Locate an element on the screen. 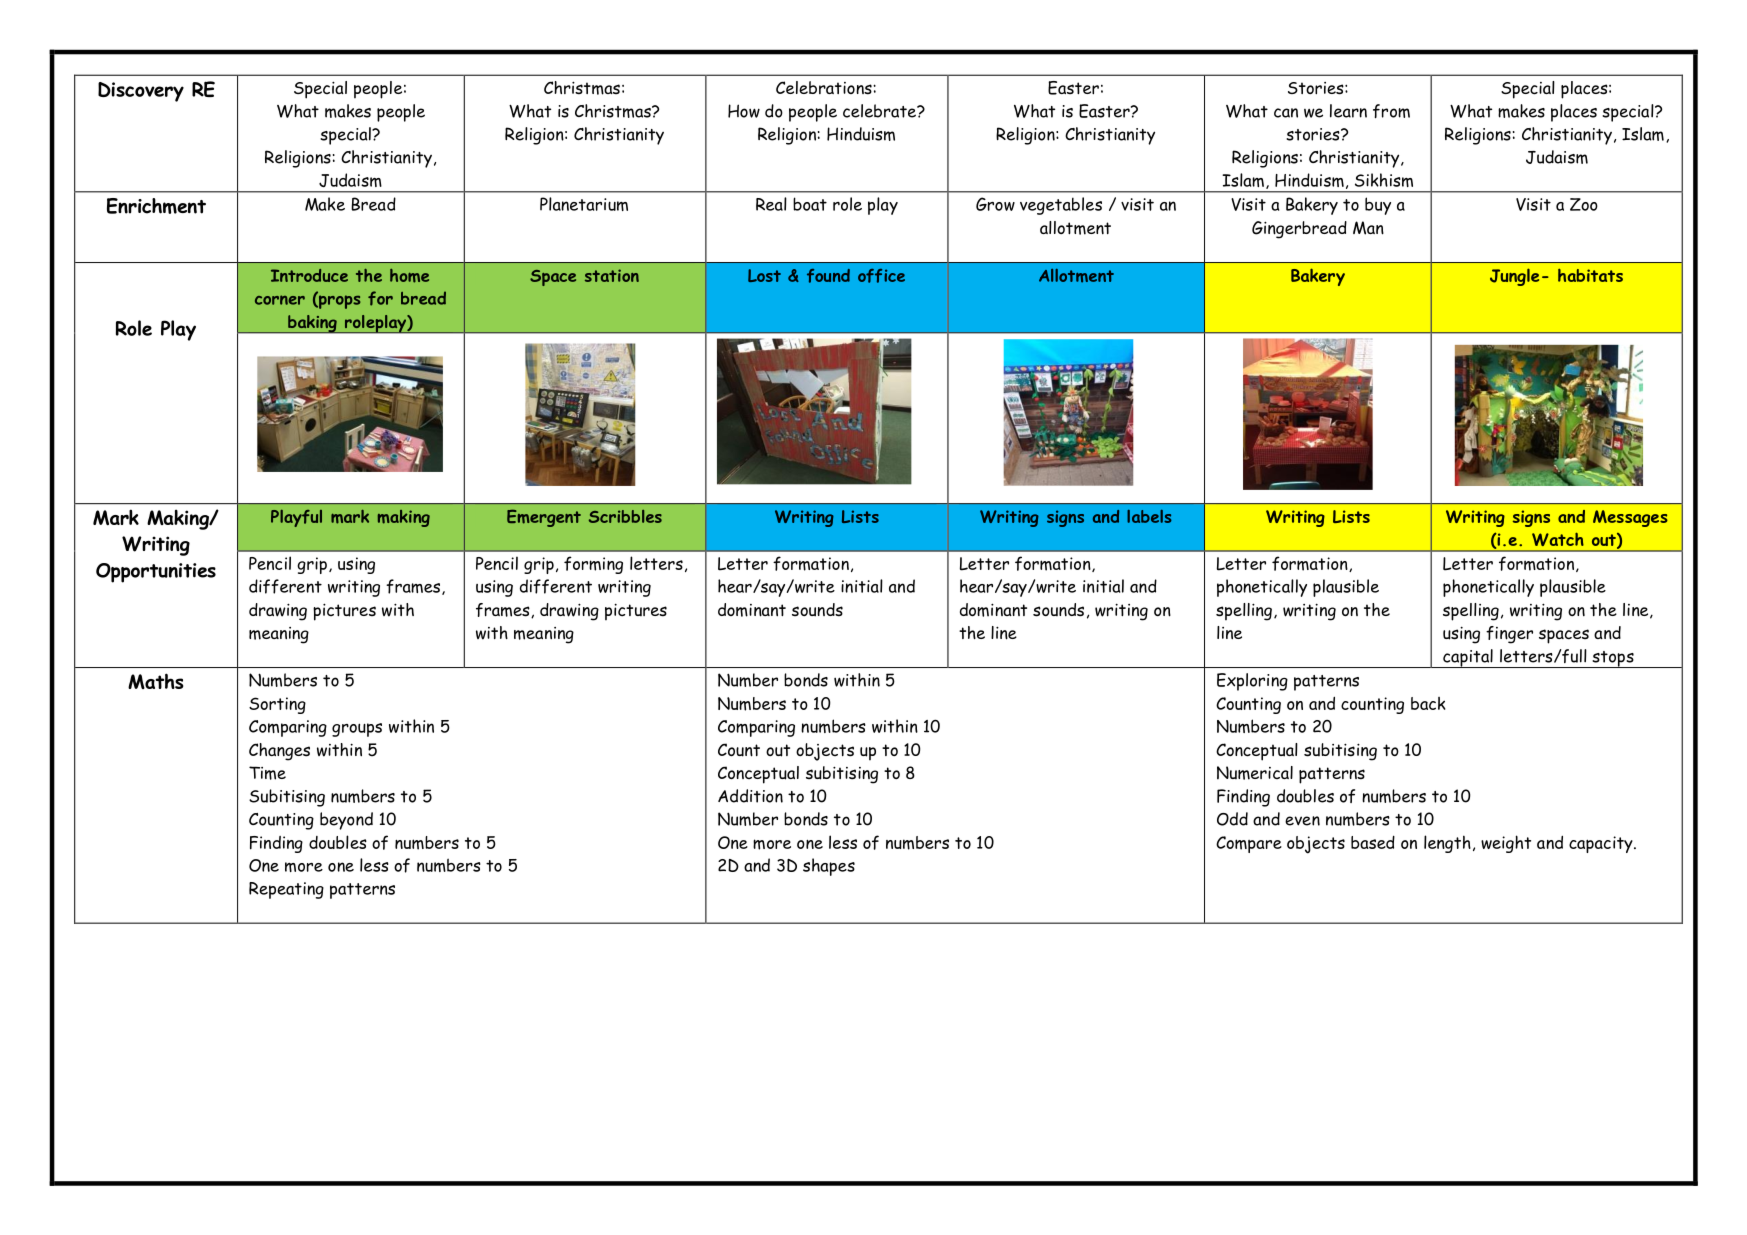  Repeating is located at coordinates (286, 890).
